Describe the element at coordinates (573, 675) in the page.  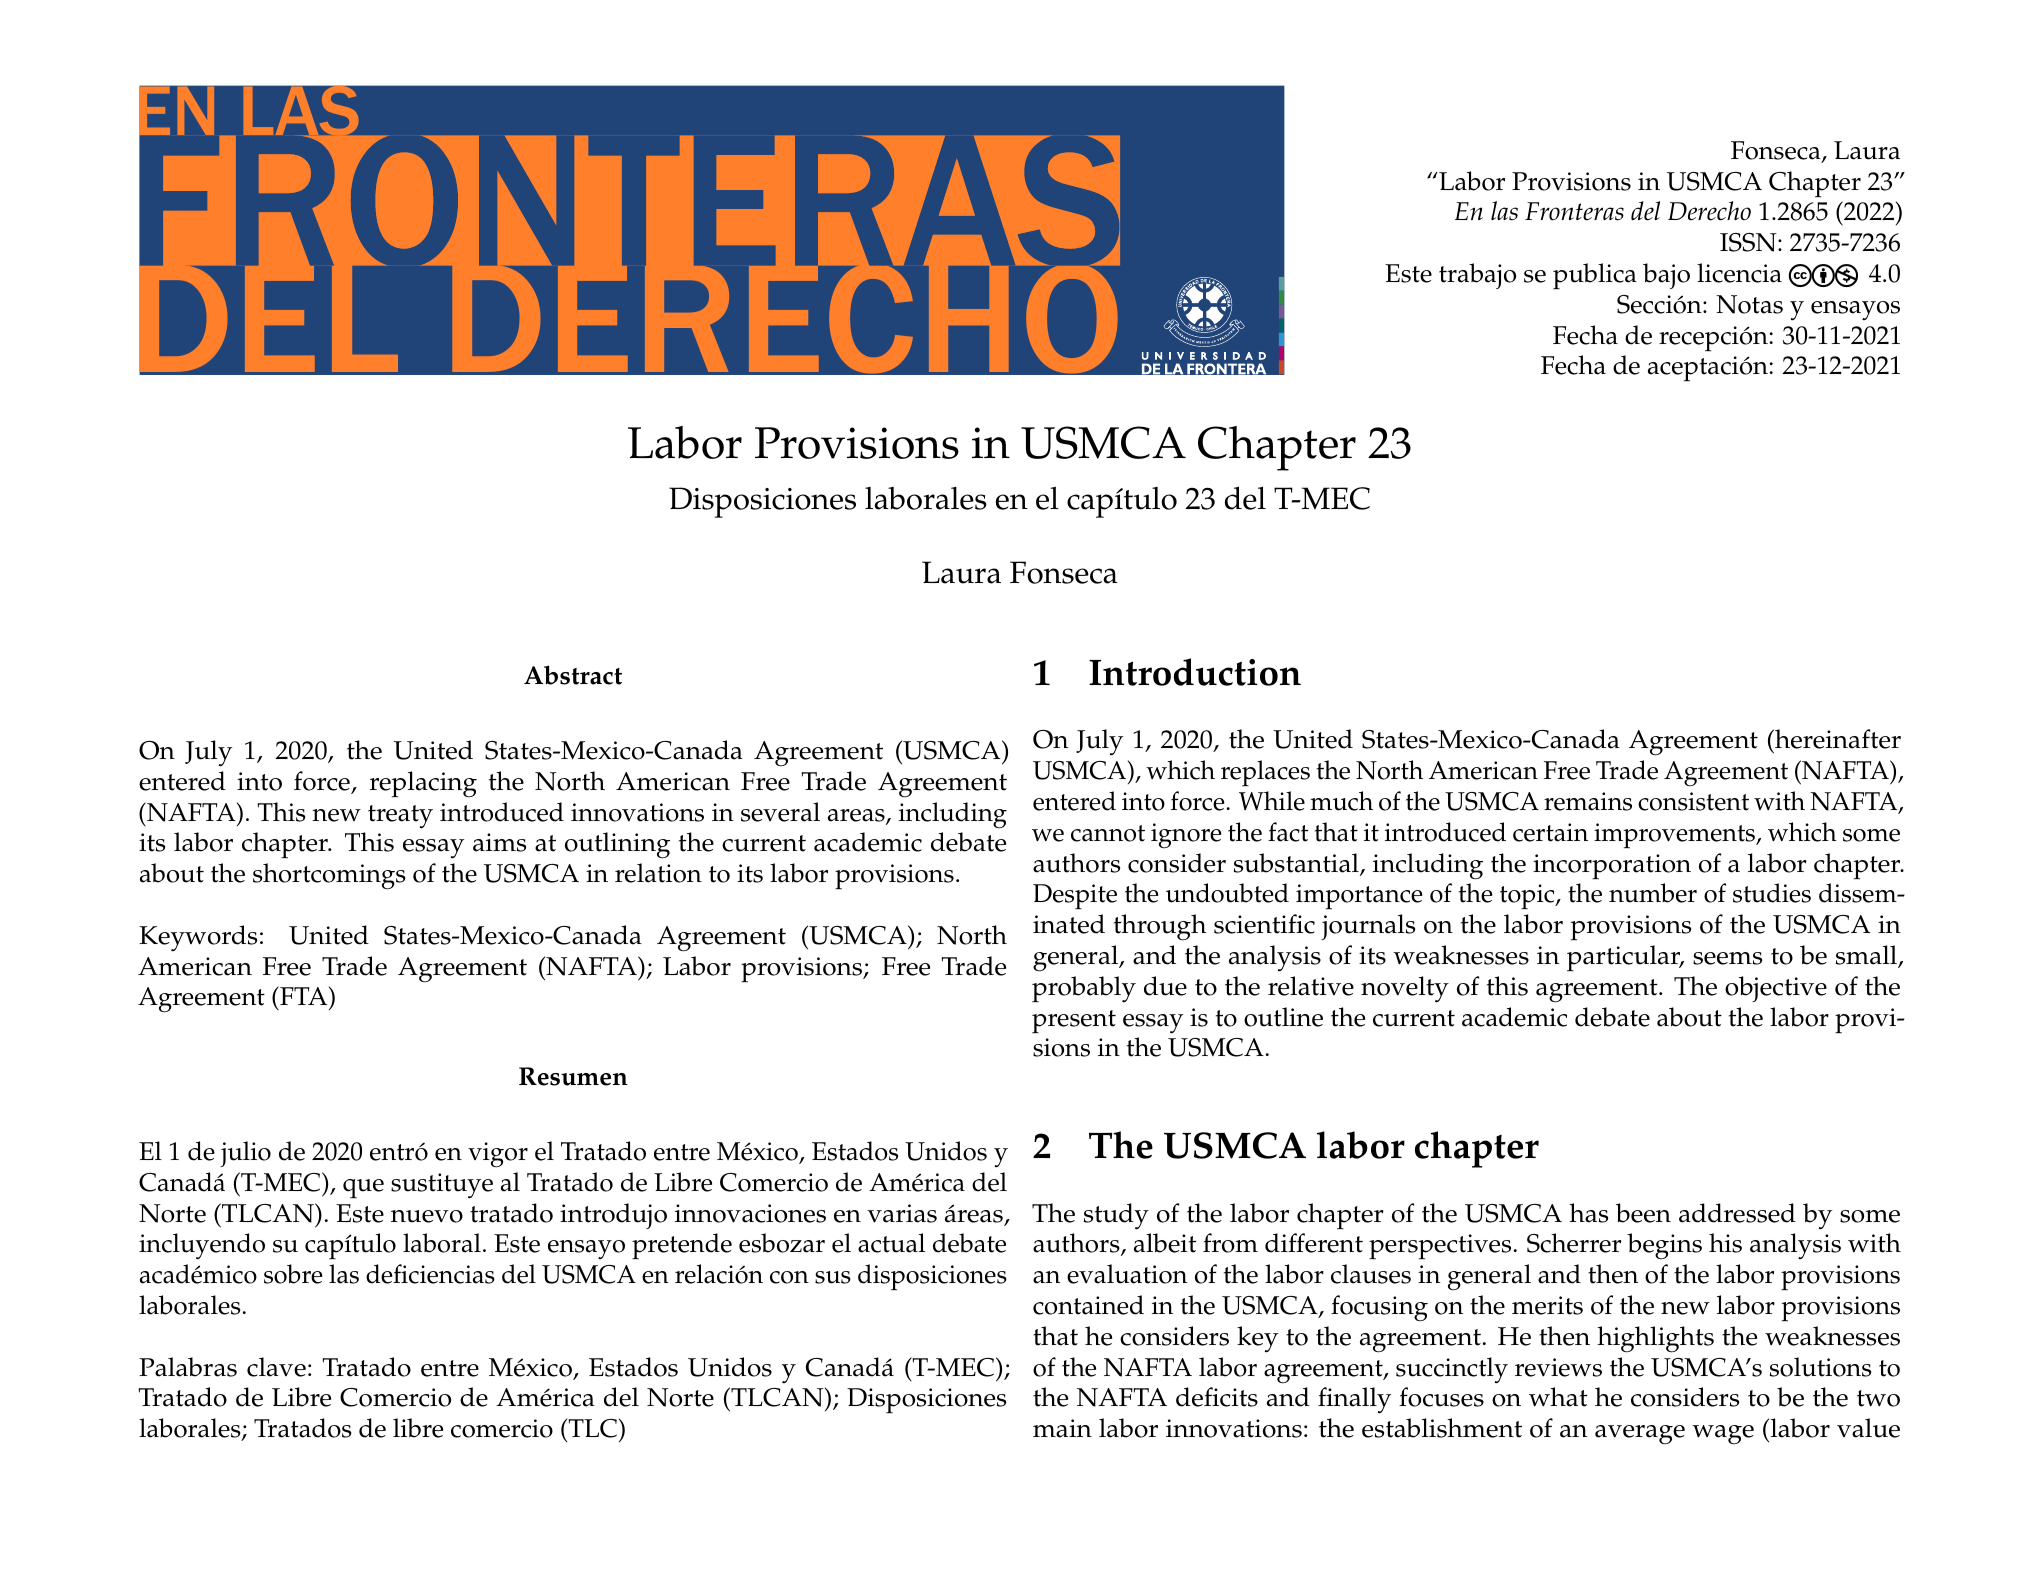
I see `Abstract` at that location.
